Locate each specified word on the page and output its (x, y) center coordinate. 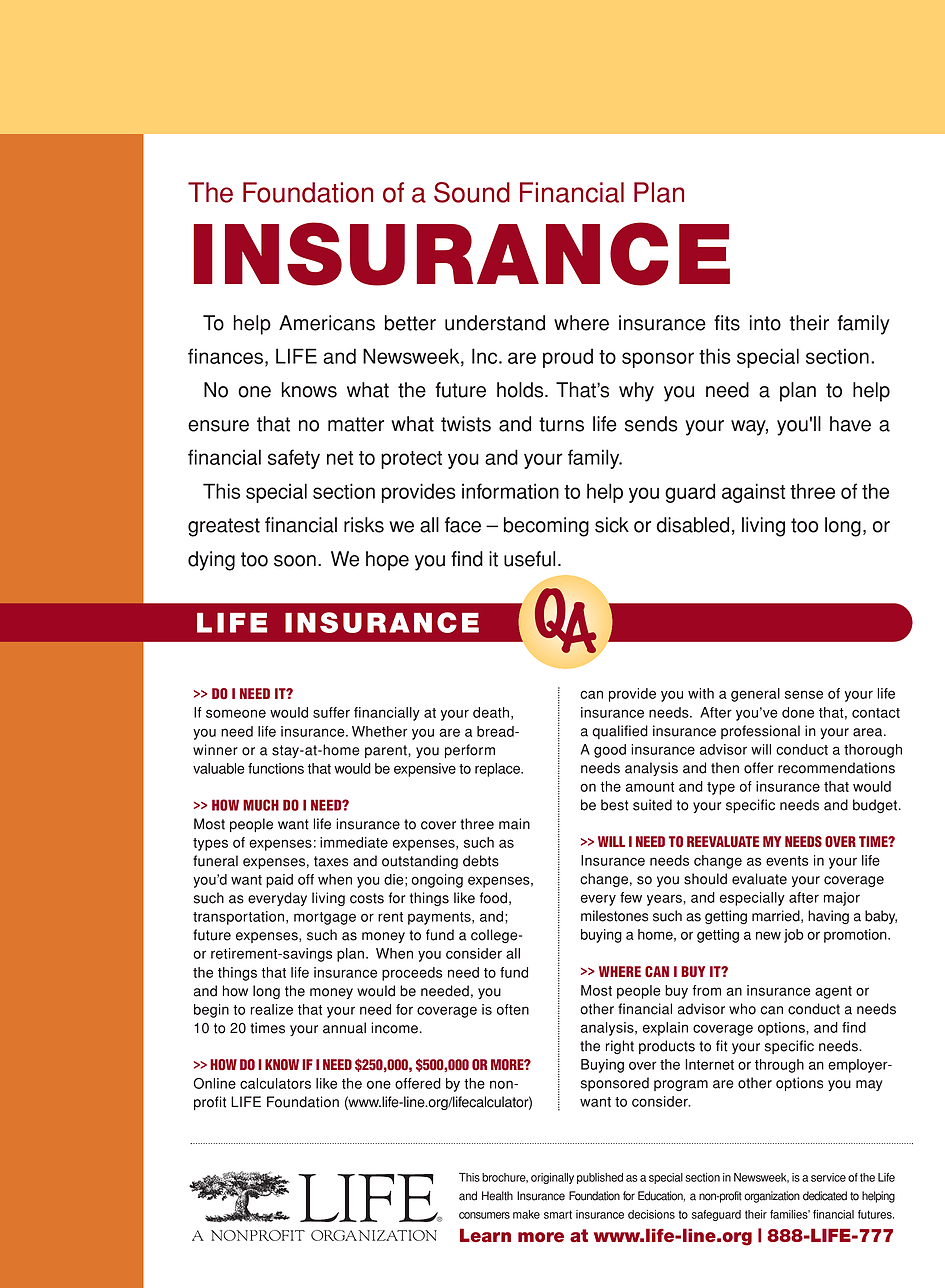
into (765, 323)
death (491, 712)
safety (294, 459)
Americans (327, 323)
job (794, 936)
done (798, 712)
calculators (275, 1083)
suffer (331, 712)
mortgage (325, 918)
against (753, 493)
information (510, 491)
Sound (472, 192)
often (513, 1009)
